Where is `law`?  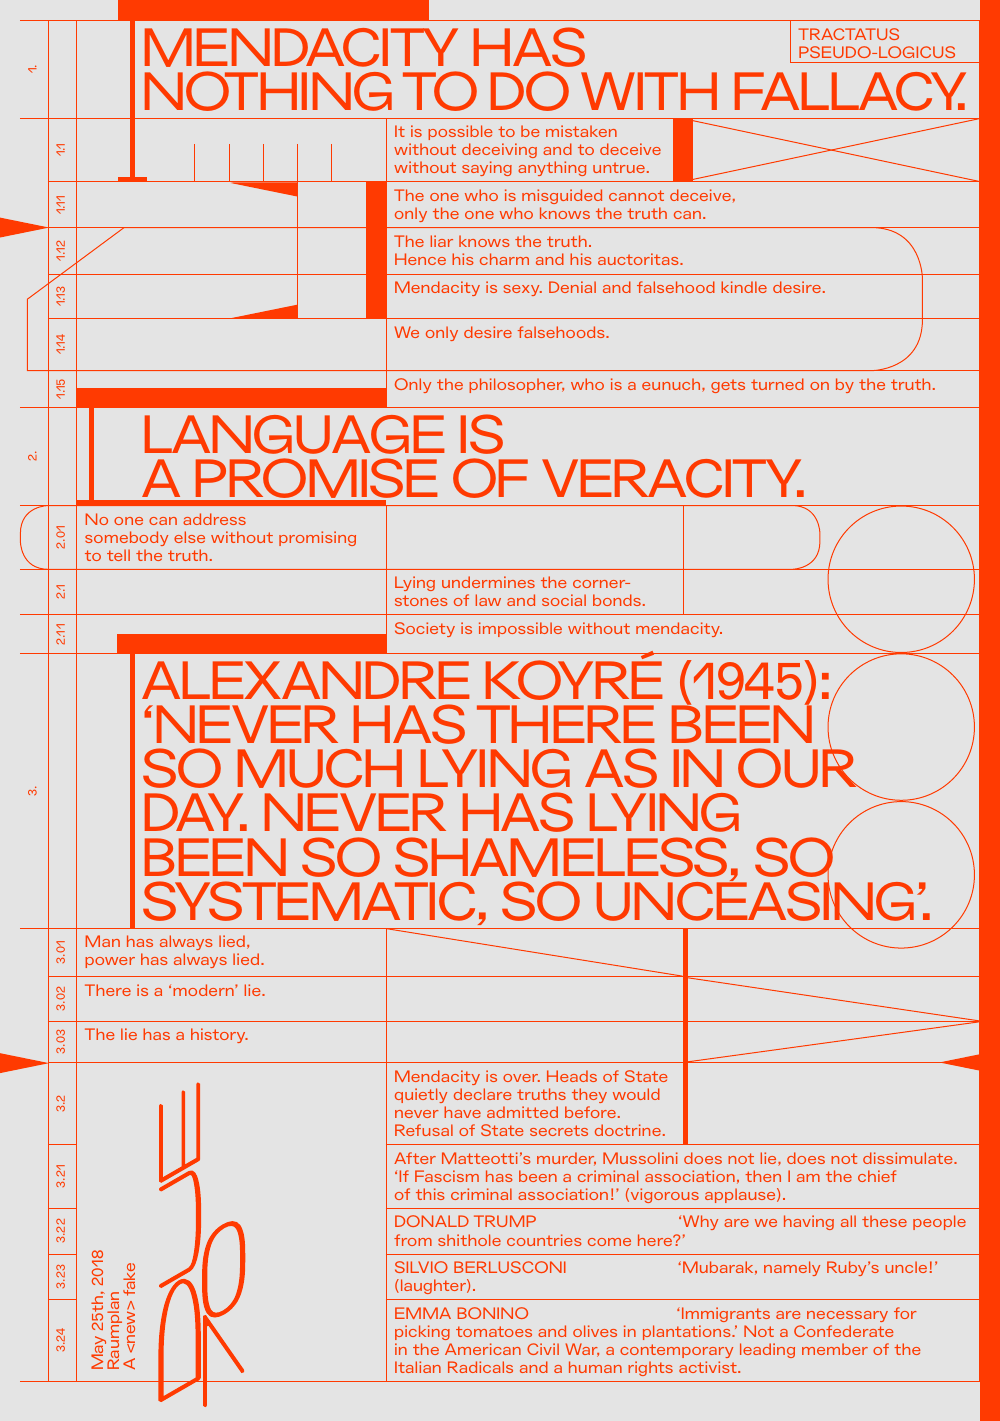
law is located at coordinates (488, 600).
